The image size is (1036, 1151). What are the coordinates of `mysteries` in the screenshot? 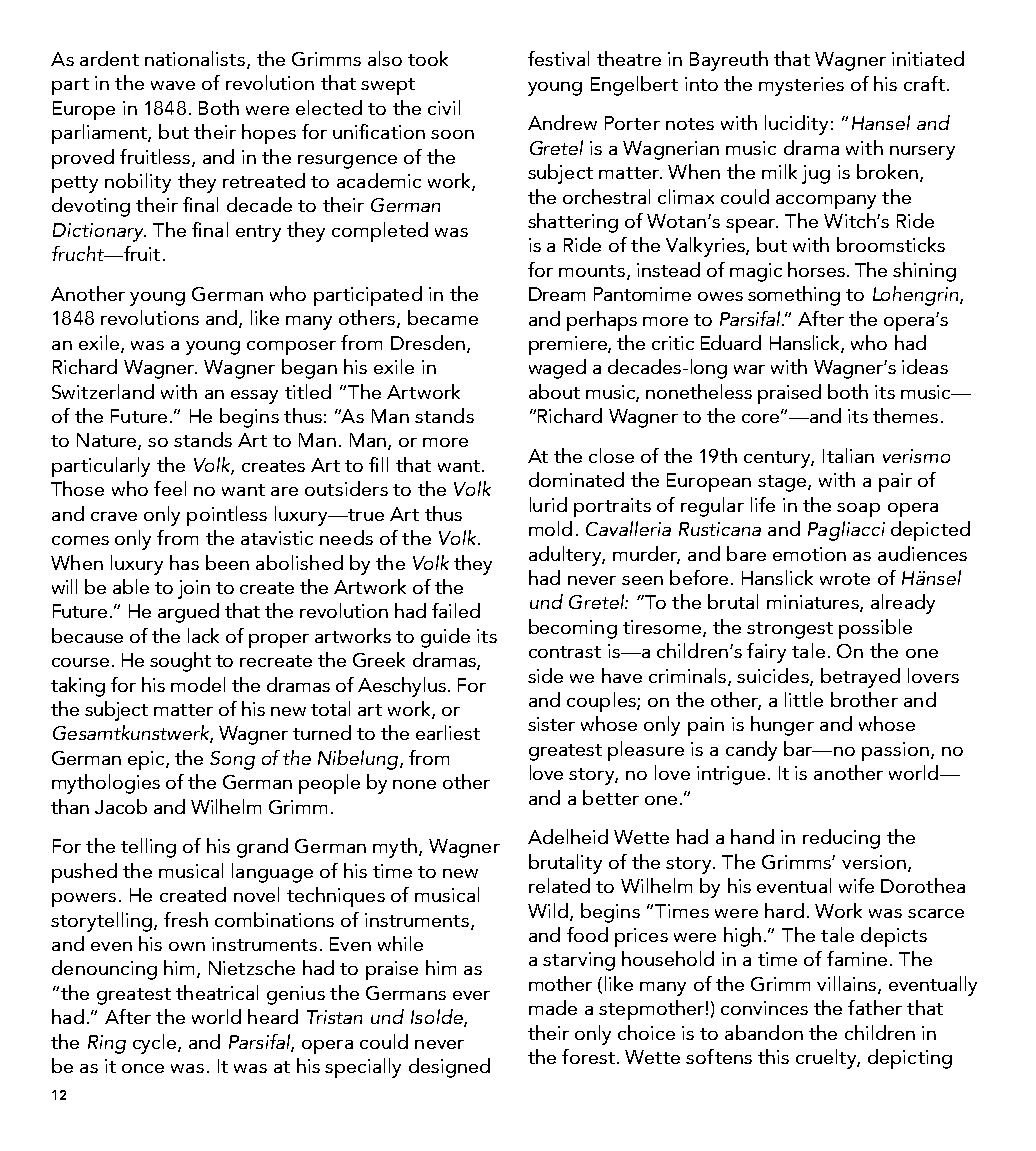 It's located at (801, 86).
